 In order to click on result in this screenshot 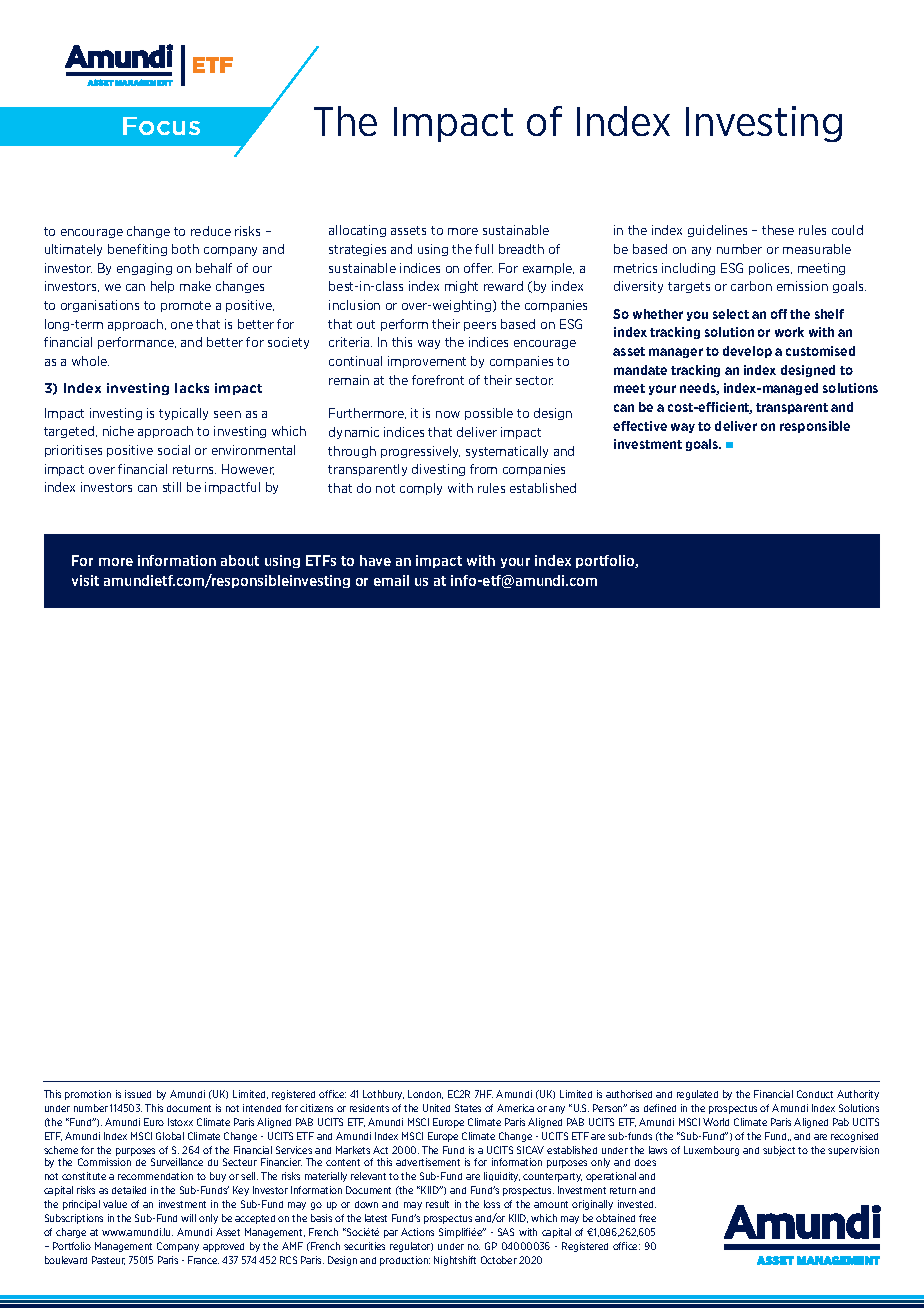, I will do `click(437, 1204)`.
